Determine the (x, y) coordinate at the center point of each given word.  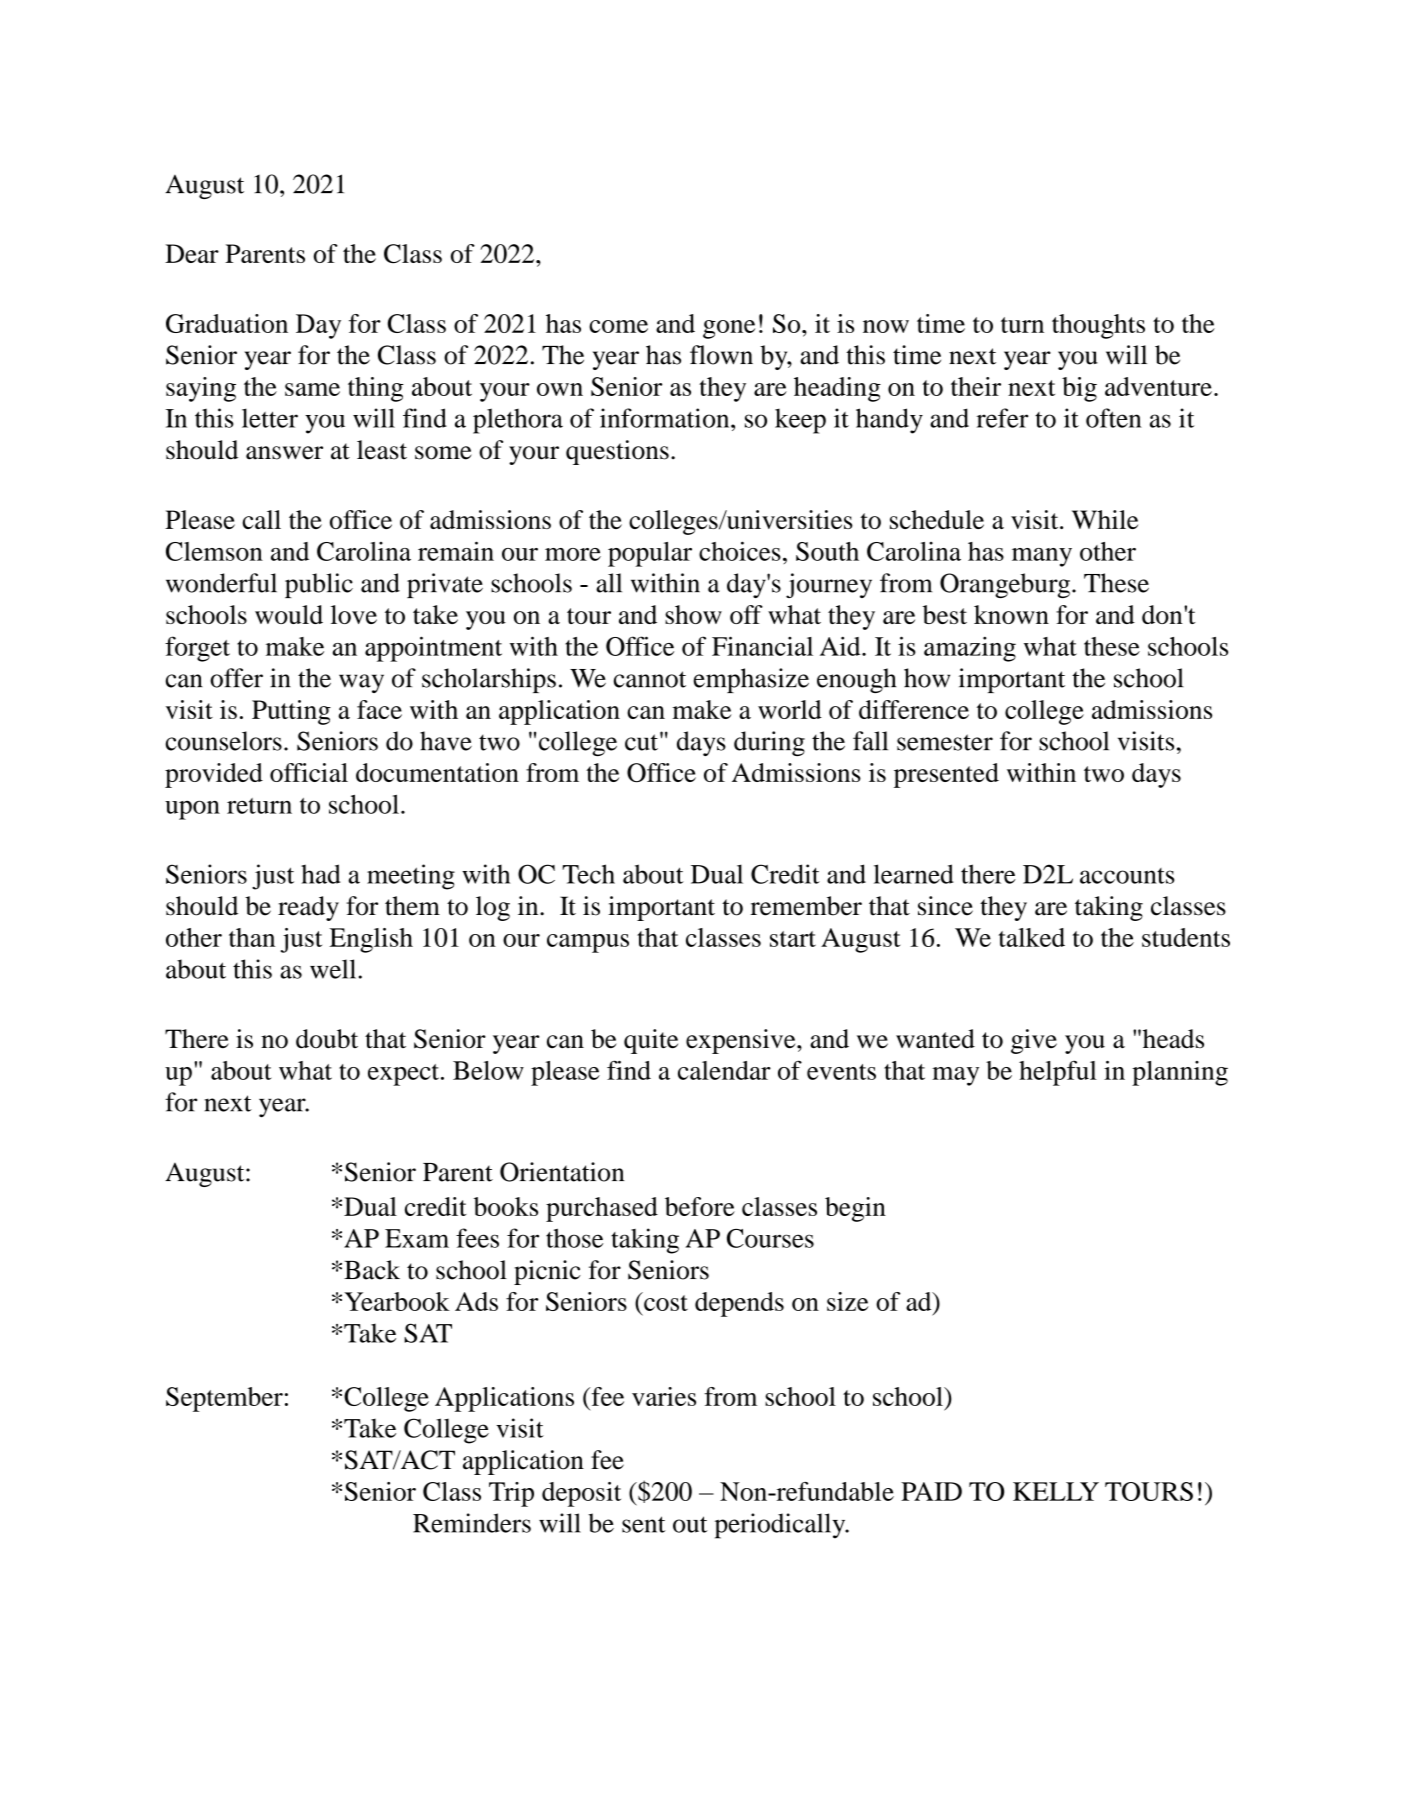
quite (651, 1041)
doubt (327, 1039)
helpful (1058, 1073)
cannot (650, 679)
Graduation (227, 323)
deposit (581, 1494)
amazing (970, 649)
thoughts (1098, 326)
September (224, 1399)
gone (729, 329)
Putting (291, 712)
